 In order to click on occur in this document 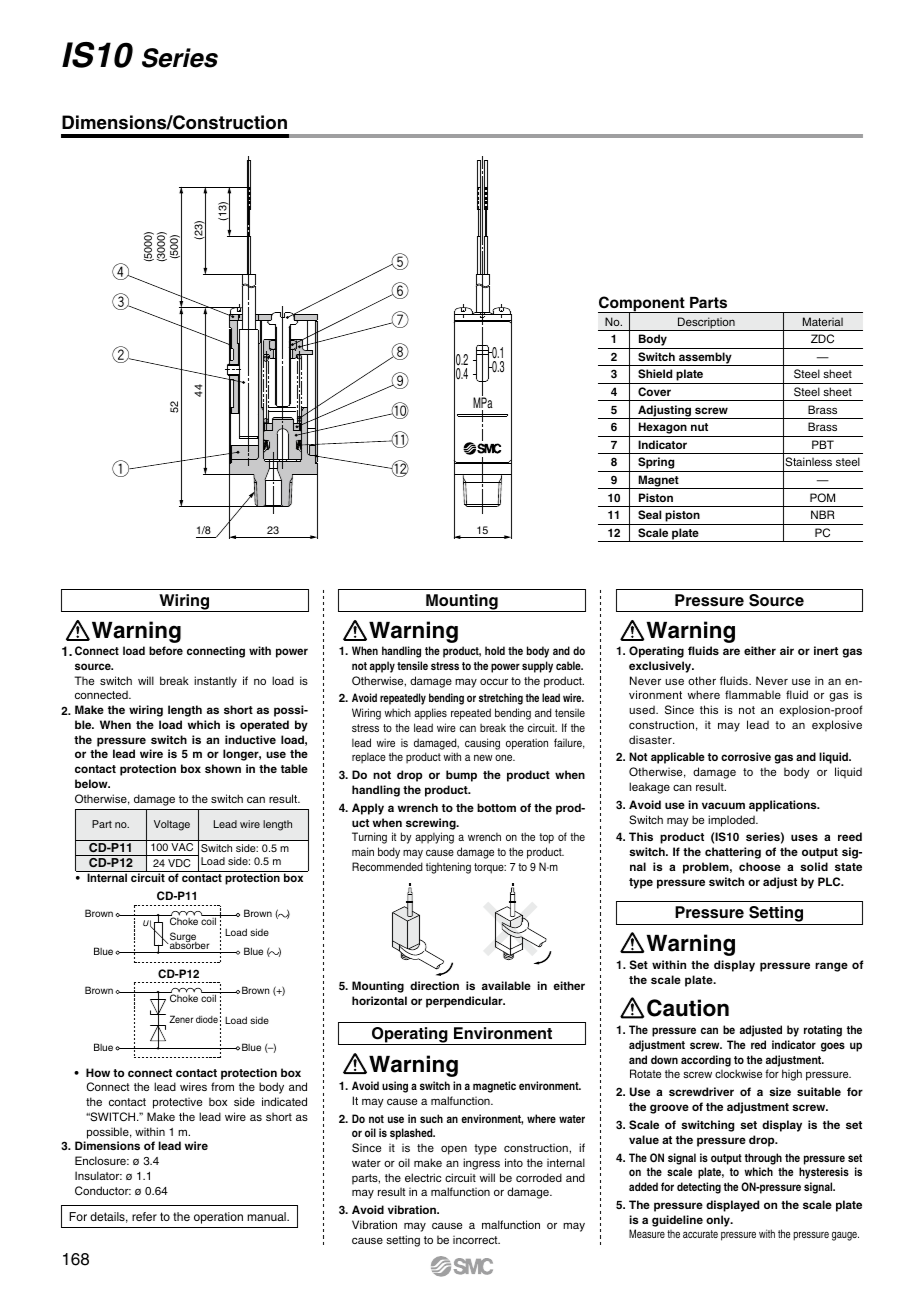, I will do `click(494, 681)`.
